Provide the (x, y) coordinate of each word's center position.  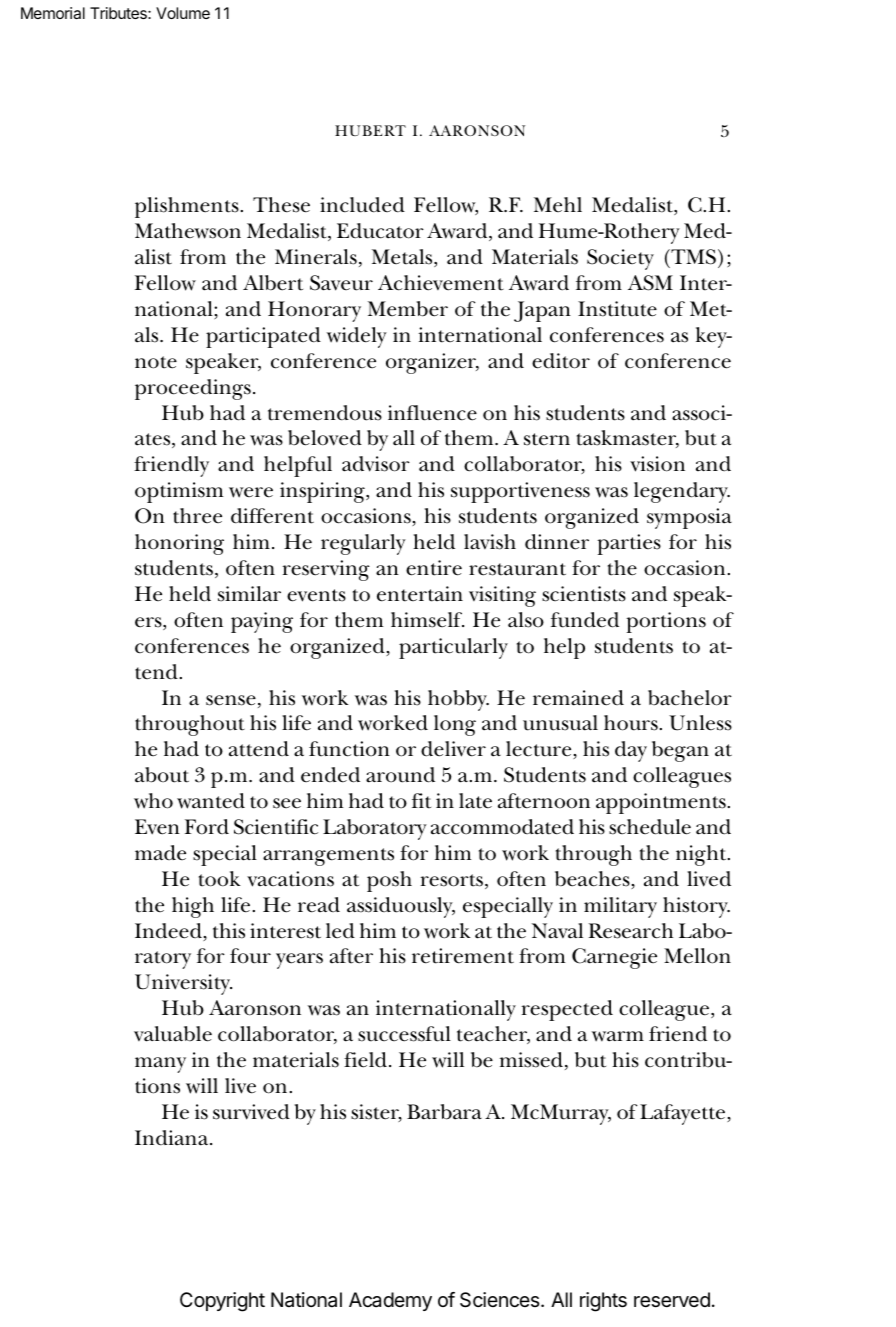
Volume (183, 13)
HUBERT (370, 130)
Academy (390, 1301)
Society (620, 259)
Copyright (222, 1302)
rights (603, 1302)
